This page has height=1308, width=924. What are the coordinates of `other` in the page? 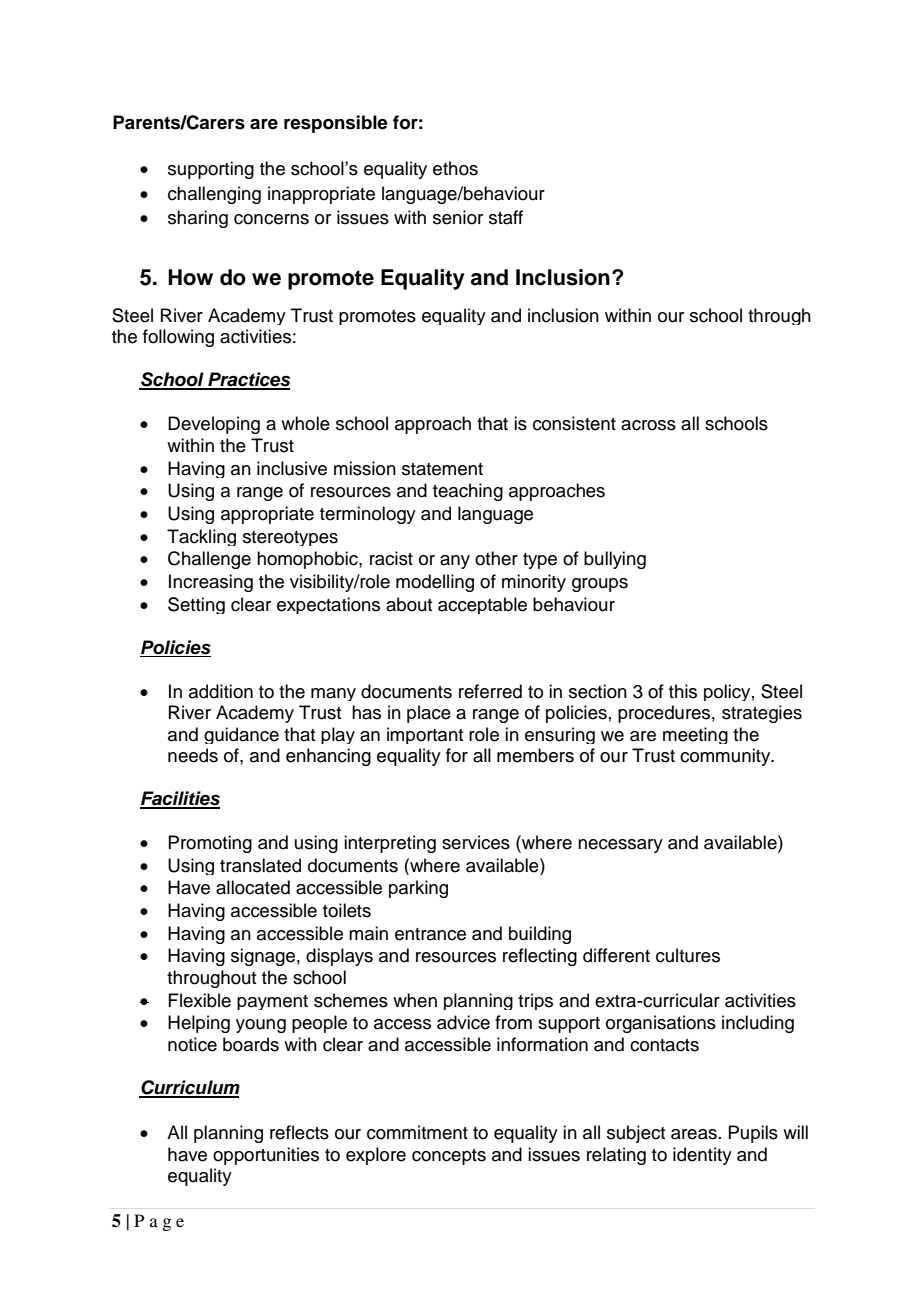 It's located at (496, 558).
